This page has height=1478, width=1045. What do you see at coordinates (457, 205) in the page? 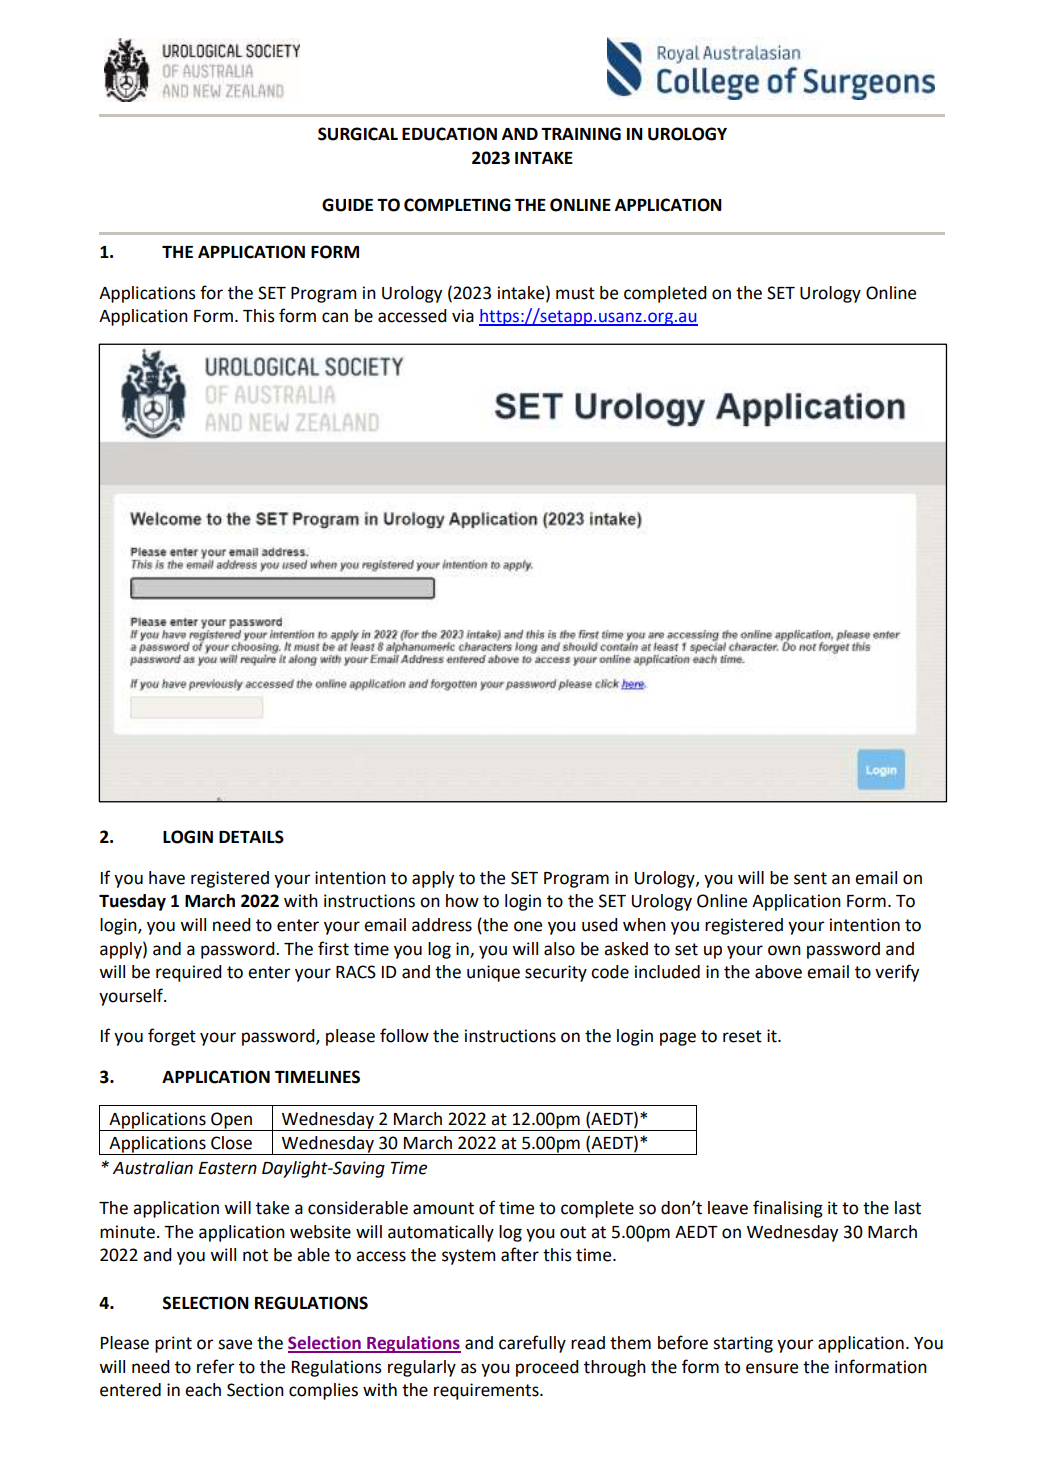
I see `COMPLETING` at bounding box center [457, 205].
